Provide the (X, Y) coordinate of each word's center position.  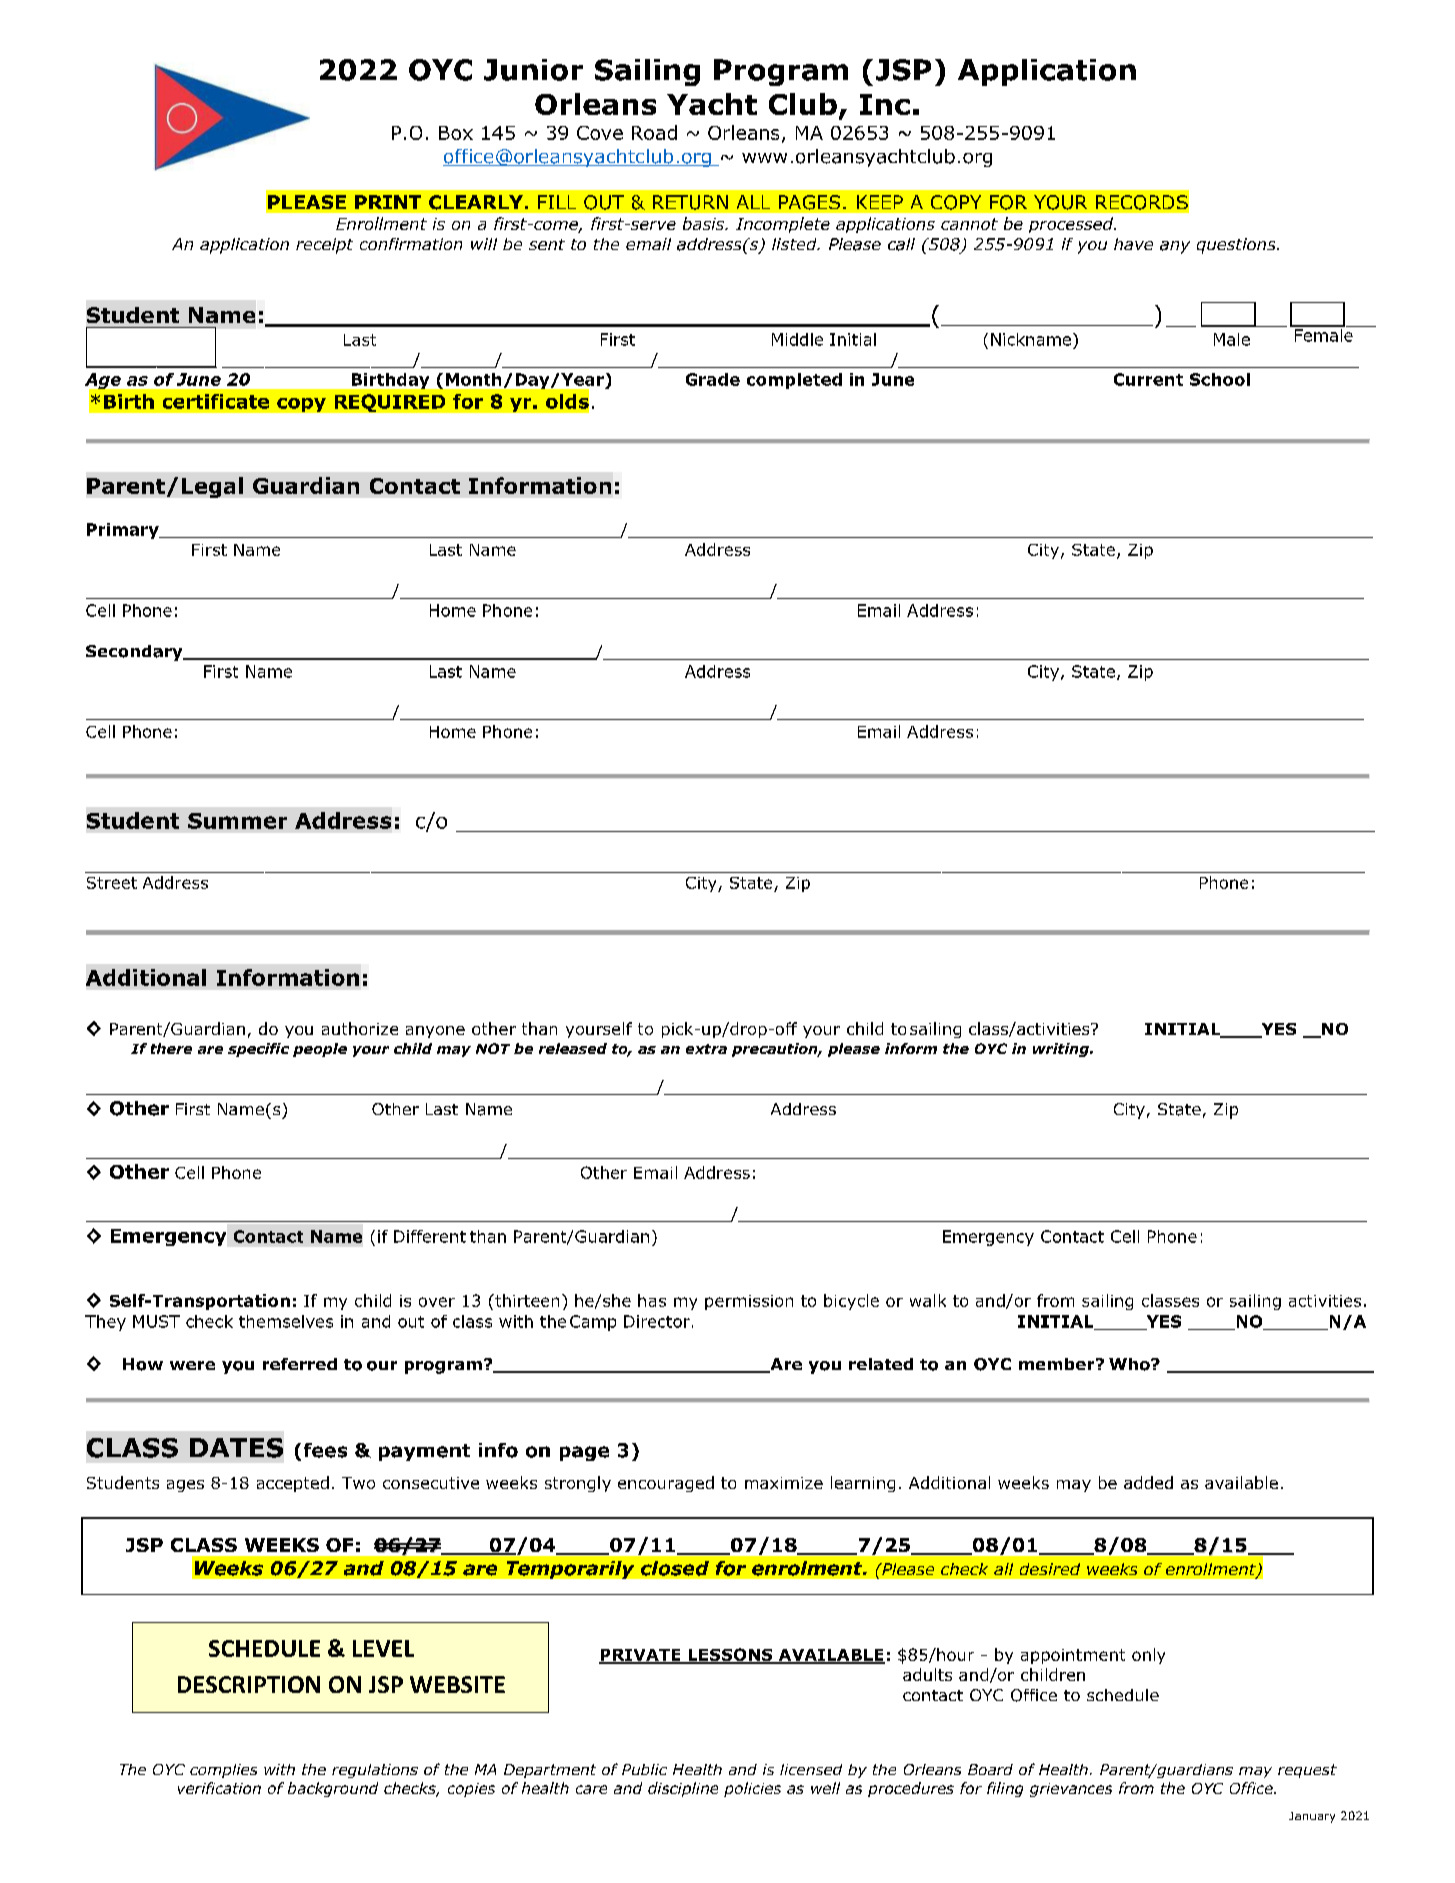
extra (706, 1049)
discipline (683, 1789)
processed (1072, 225)
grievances (1071, 1790)
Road (654, 132)
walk (928, 1300)
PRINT (388, 202)
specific (258, 1050)
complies (223, 1771)
